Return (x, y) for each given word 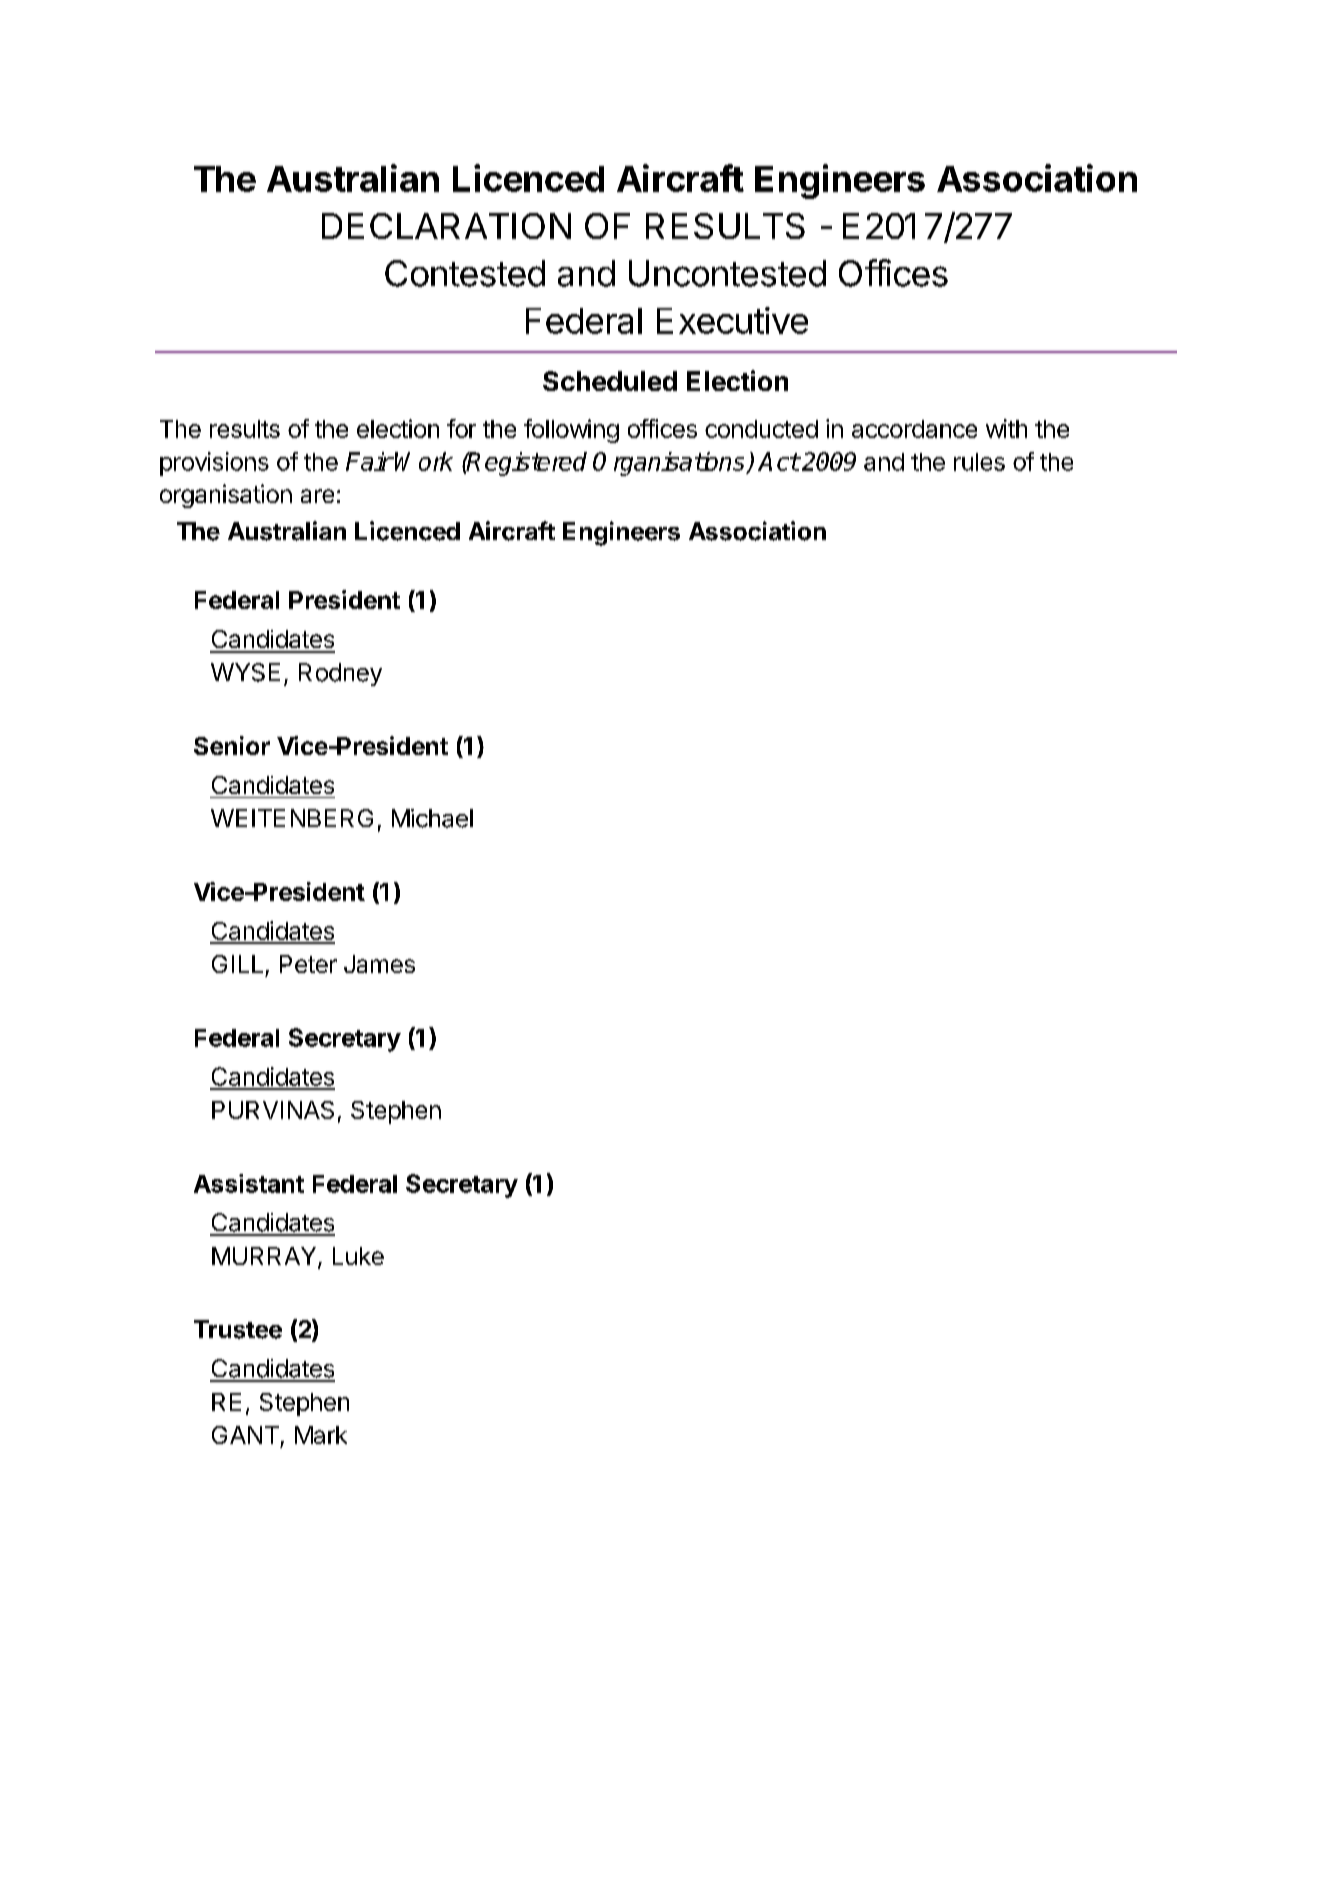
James (379, 964)
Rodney (340, 674)
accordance (914, 429)
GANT (245, 1435)
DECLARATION (446, 226)
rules (979, 462)
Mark (321, 1435)
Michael (432, 818)
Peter (308, 964)
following (571, 431)
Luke (358, 1256)
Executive (732, 320)
